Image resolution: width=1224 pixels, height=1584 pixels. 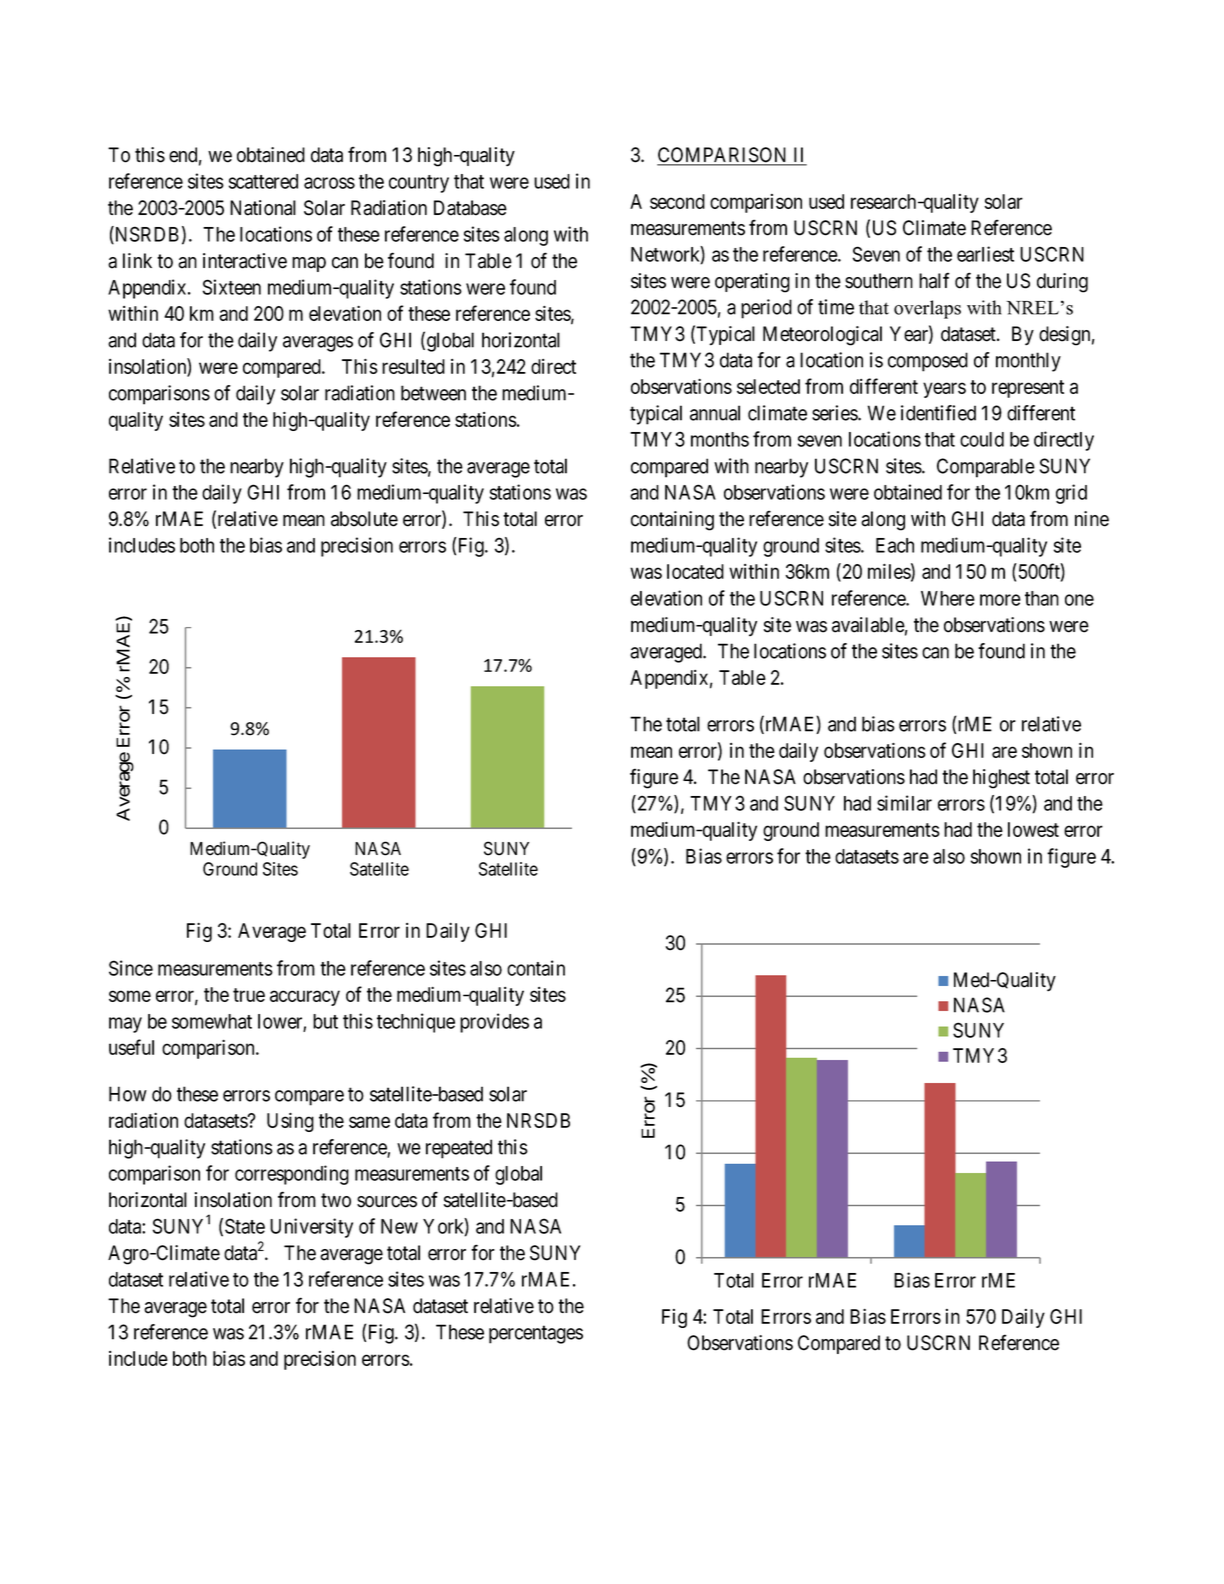 I want to click on second, so click(x=677, y=201).
